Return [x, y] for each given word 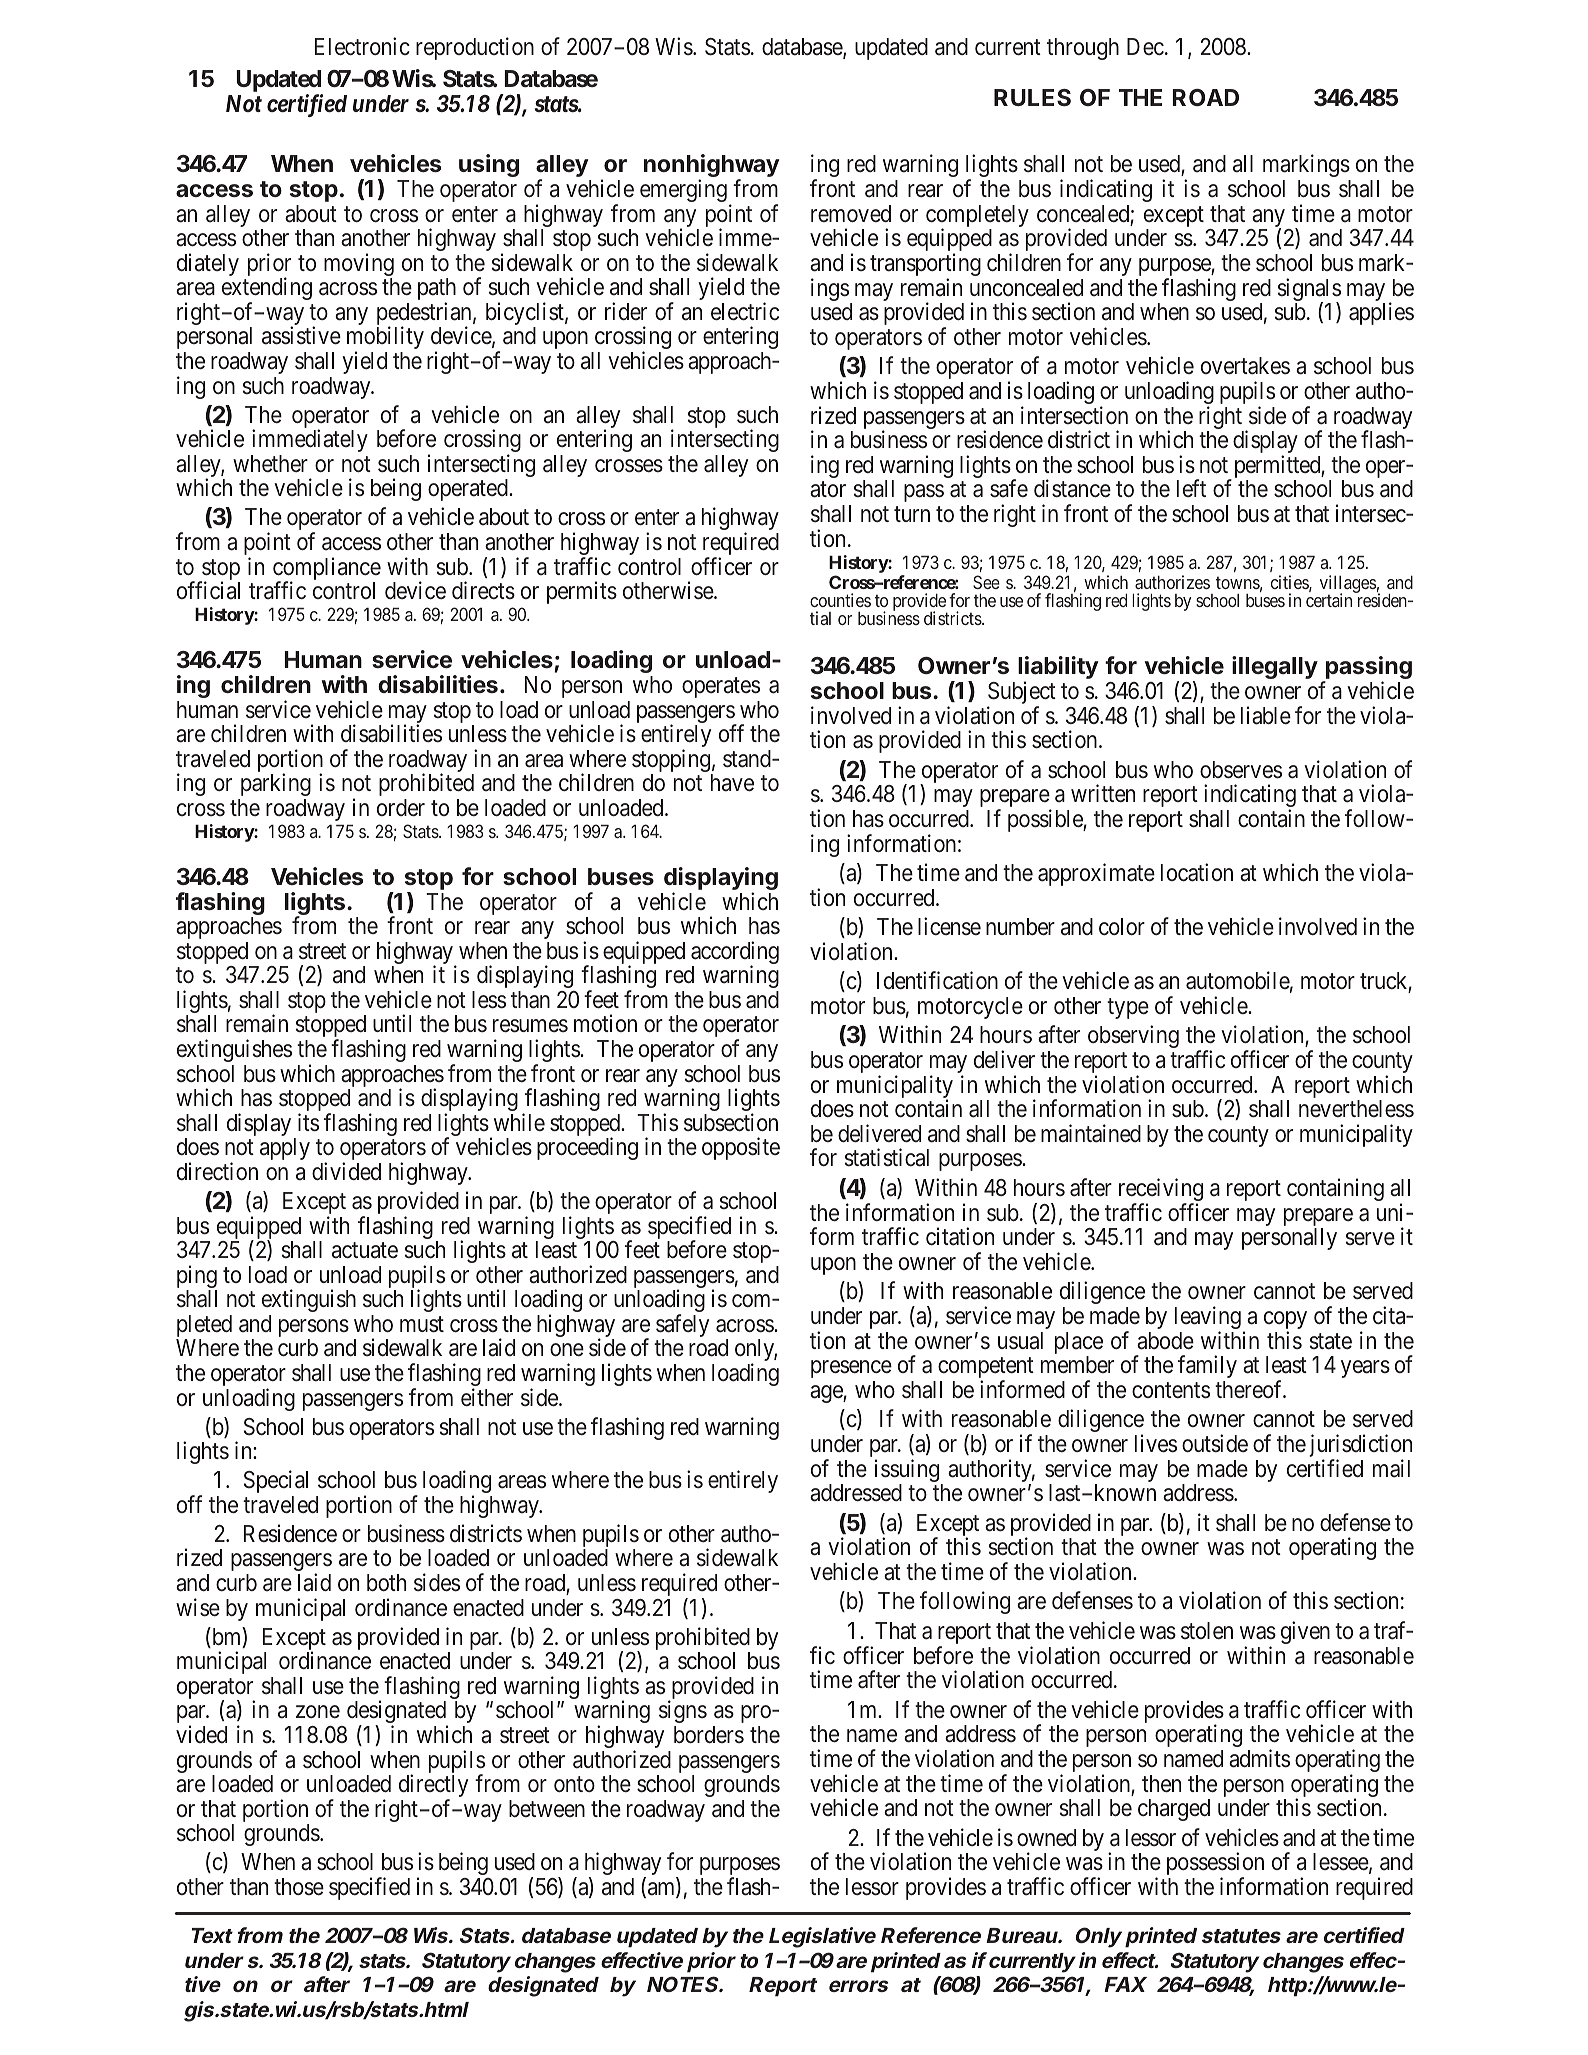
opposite [741, 1148]
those [299, 1886]
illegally [1275, 667]
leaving [1208, 1319]
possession [1215, 1865]
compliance [327, 570]
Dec [1145, 46]
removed [851, 213]
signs [683, 1711]
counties [840, 600]
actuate [365, 1251]
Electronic [362, 46]
